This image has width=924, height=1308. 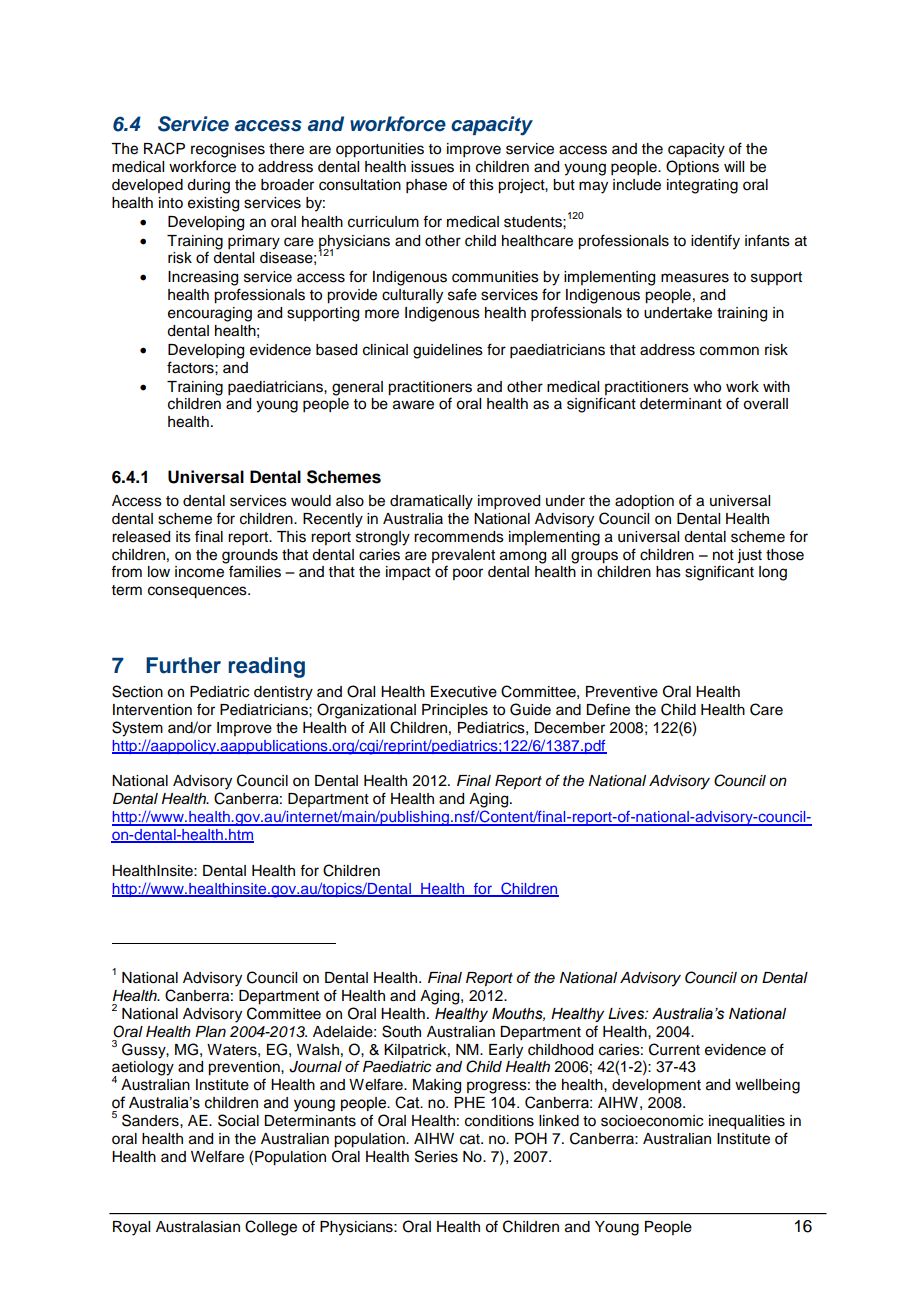 What do you see at coordinates (198, 1227) in the image?
I see `Australasian` at bounding box center [198, 1227].
